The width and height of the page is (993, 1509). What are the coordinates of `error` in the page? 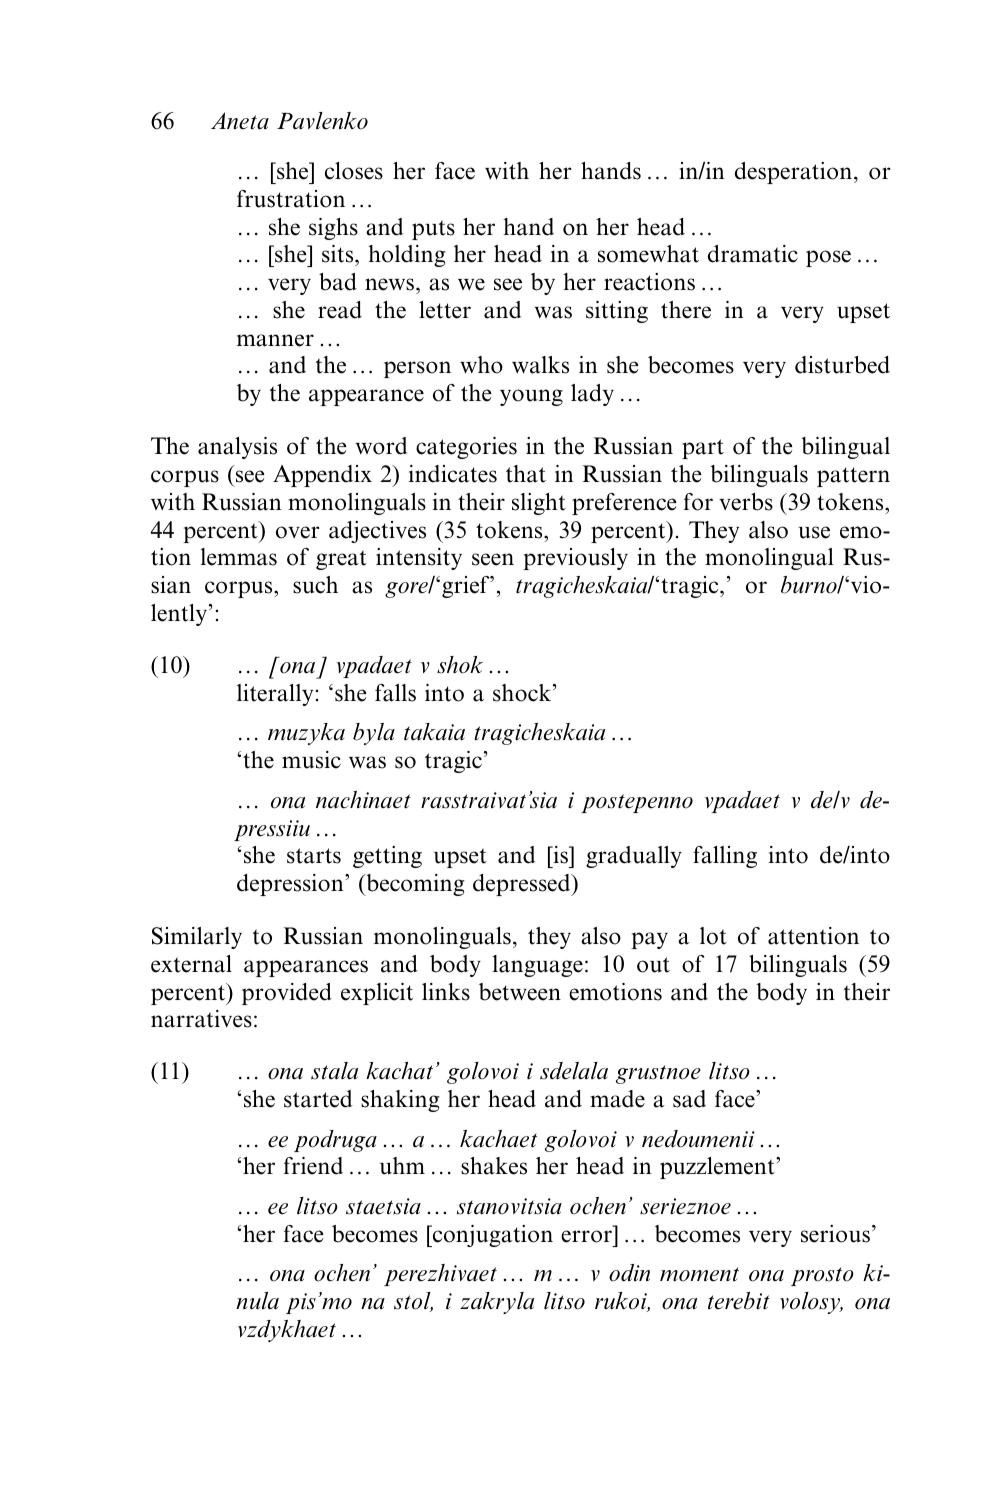 It's located at (586, 1236).
